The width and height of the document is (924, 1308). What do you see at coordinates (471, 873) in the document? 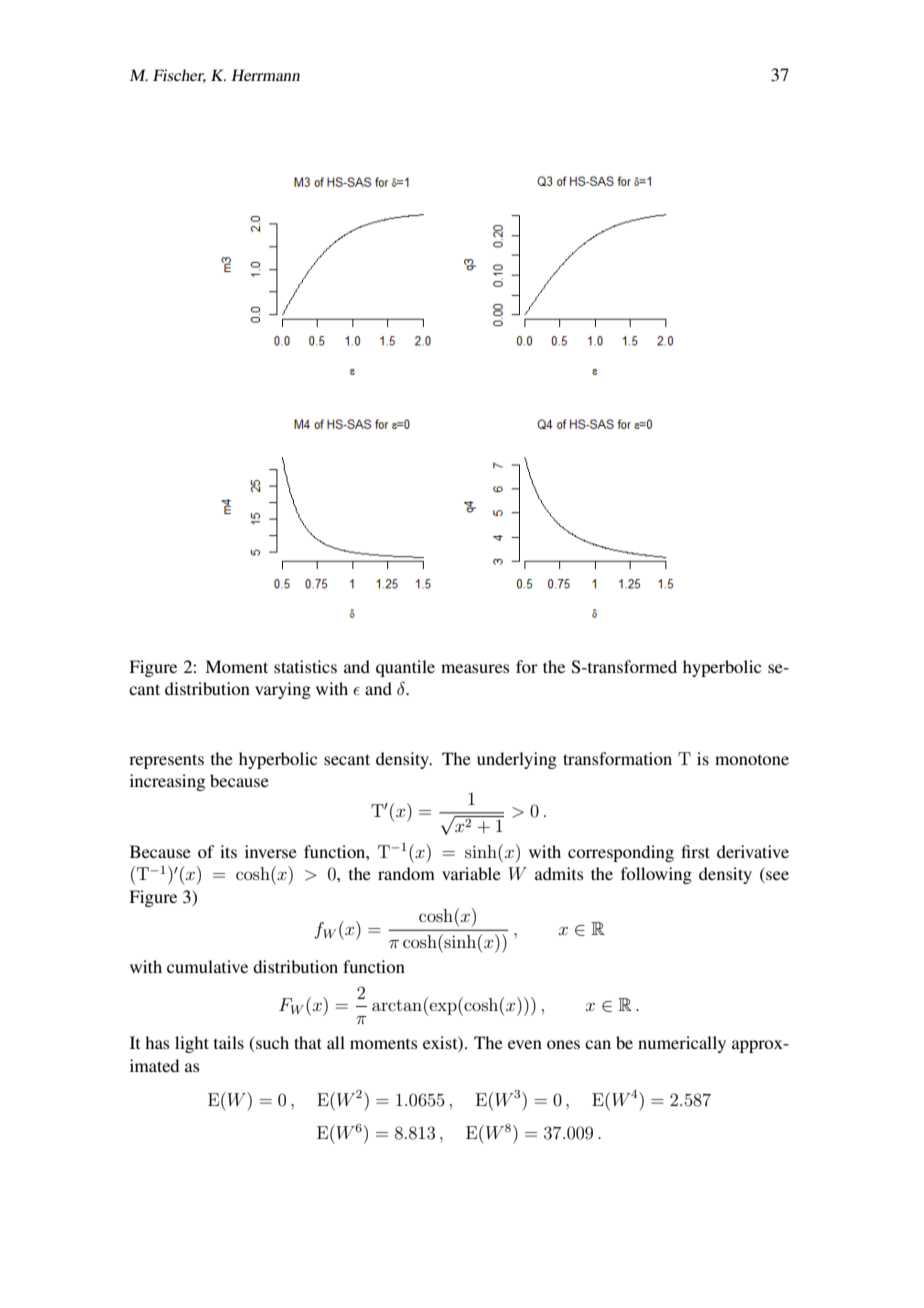
I see `variable` at bounding box center [471, 873].
